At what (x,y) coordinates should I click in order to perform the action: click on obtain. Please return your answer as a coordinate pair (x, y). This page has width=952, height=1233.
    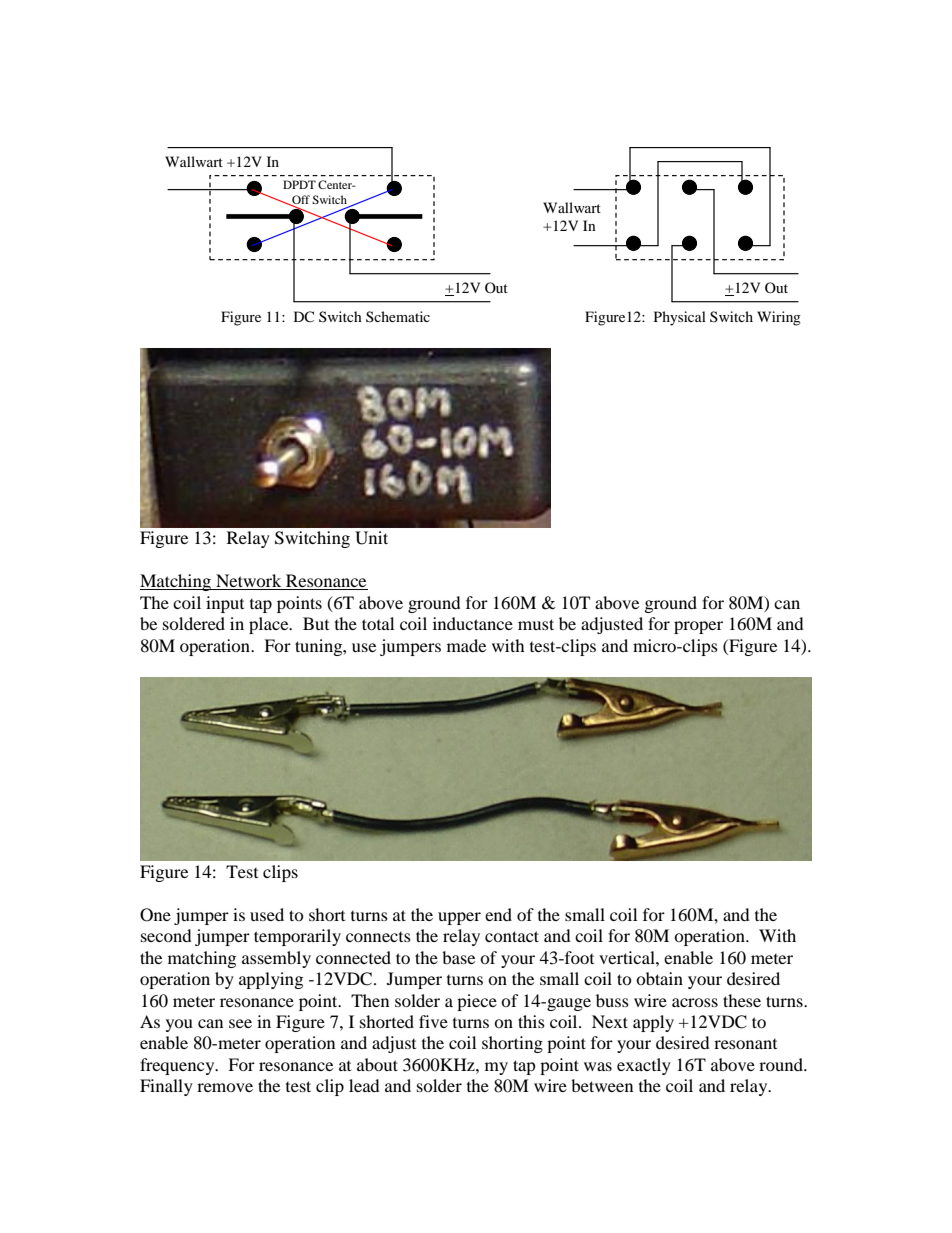
    Looking at the image, I should click on (659, 978).
